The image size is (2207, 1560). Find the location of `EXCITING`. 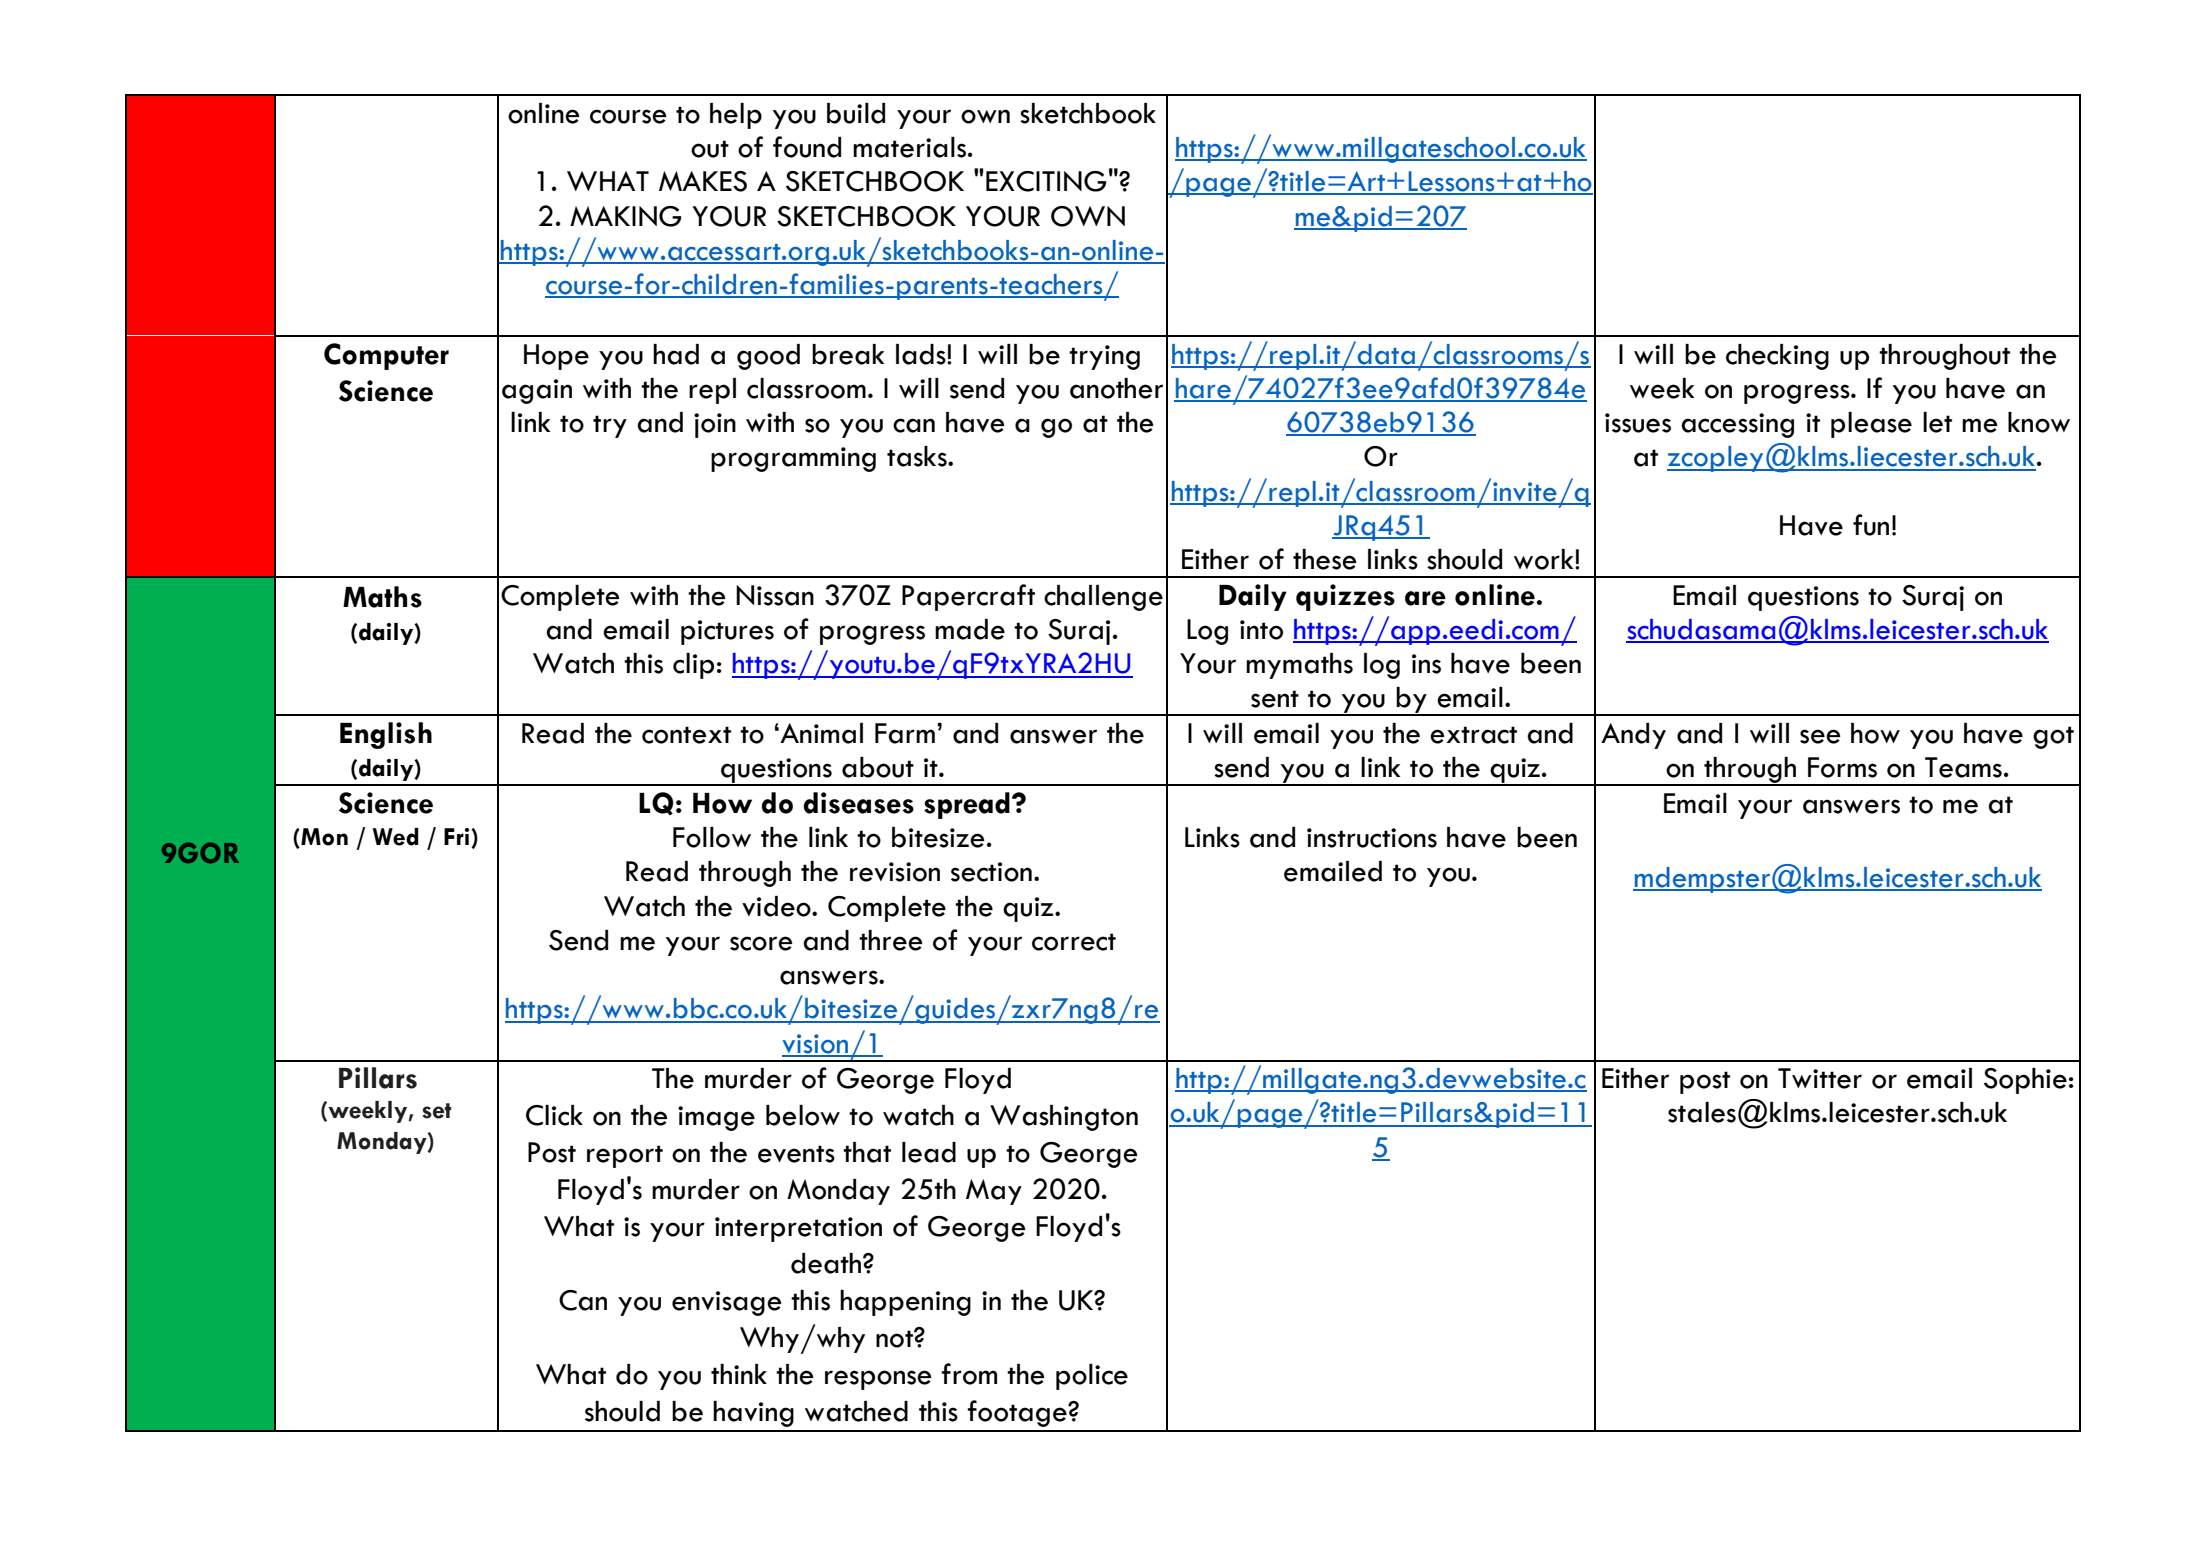

EXCITING is located at coordinates (1046, 181).
